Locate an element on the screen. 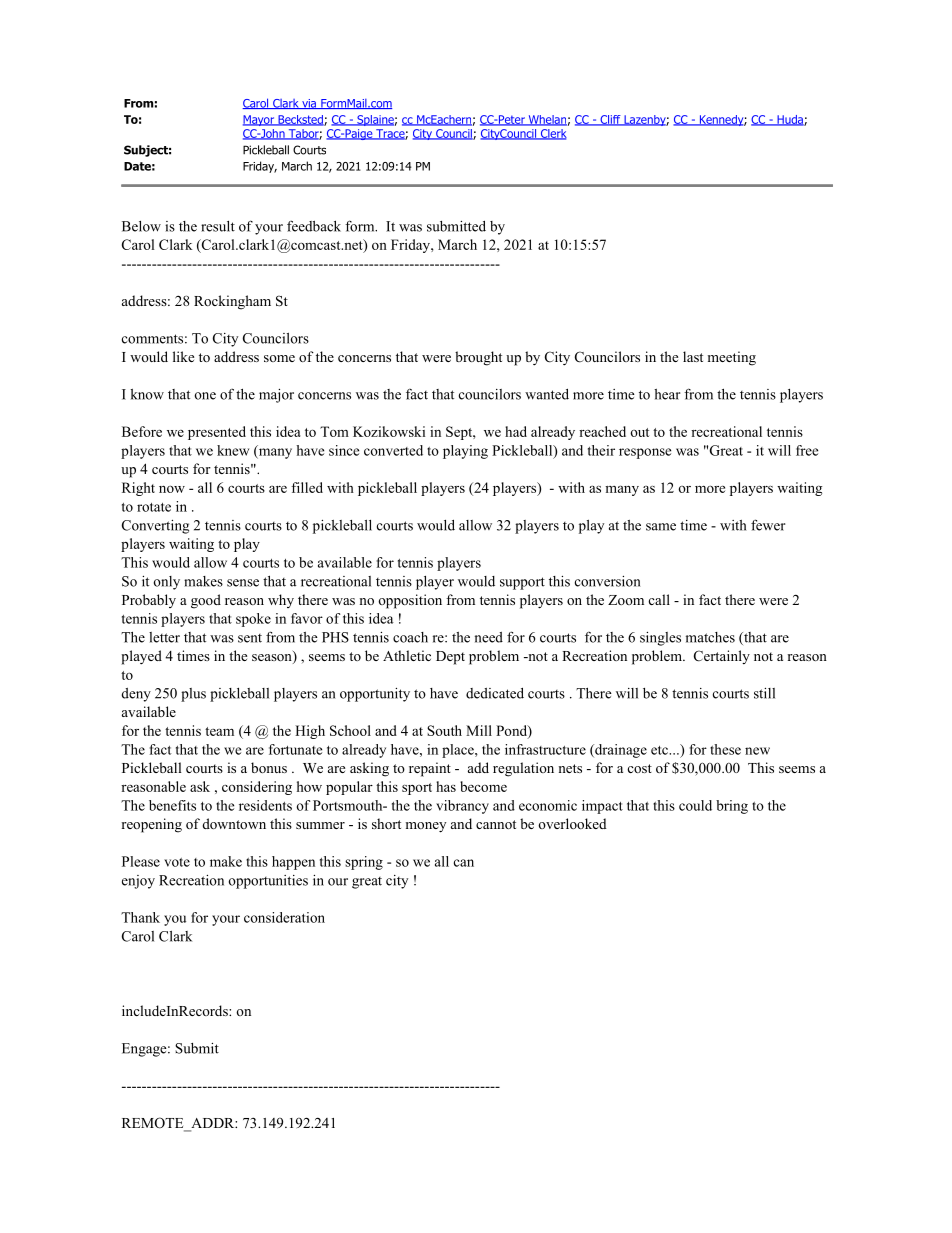 The image size is (952, 1233). Mill is located at coordinates (479, 730).
